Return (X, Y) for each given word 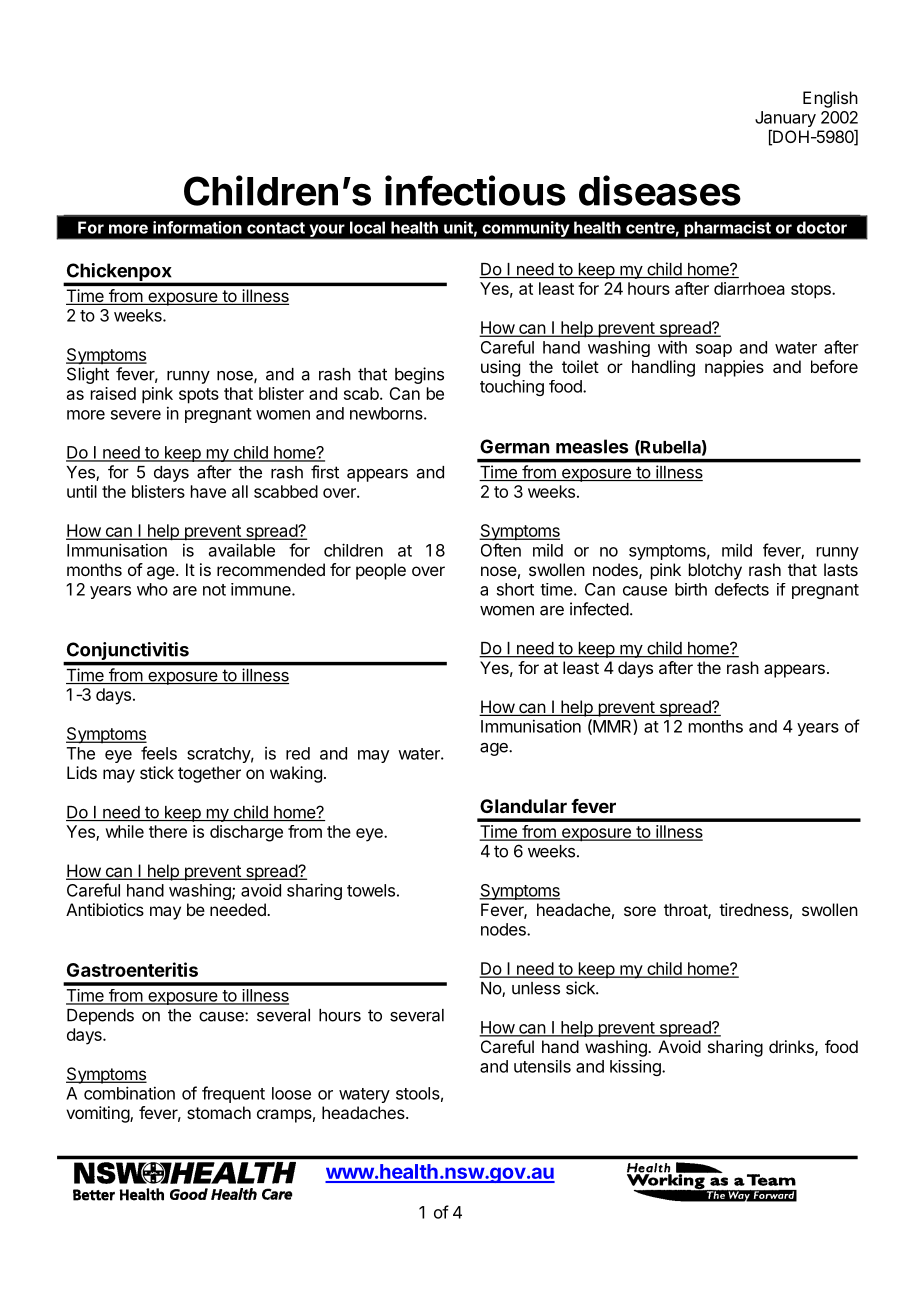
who (152, 589)
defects (742, 589)
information (197, 227)
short (515, 589)
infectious (475, 190)
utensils (542, 1066)
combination (129, 1093)
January (785, 119)
